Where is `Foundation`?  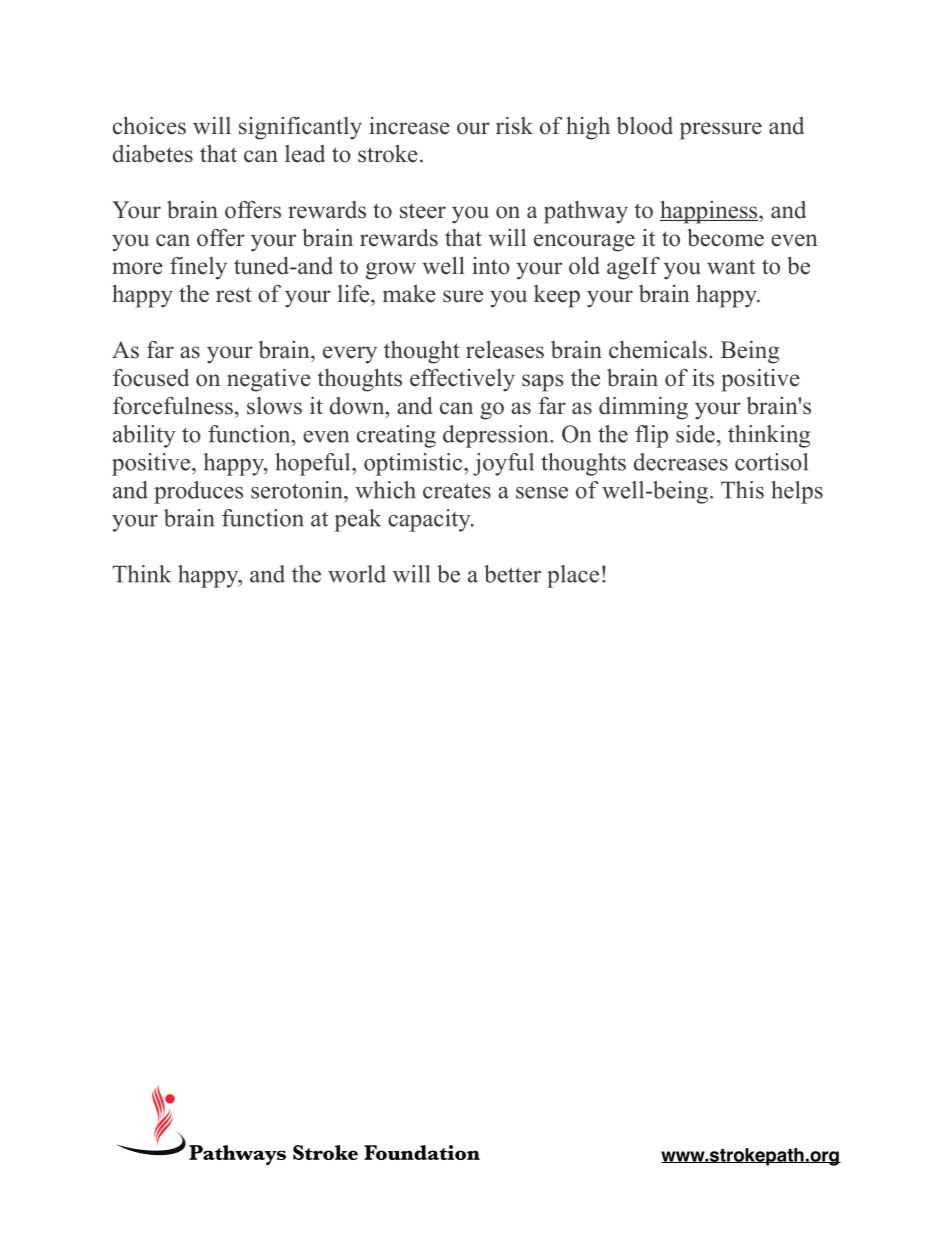 Foundation is located at coordinates (422, 1152).
